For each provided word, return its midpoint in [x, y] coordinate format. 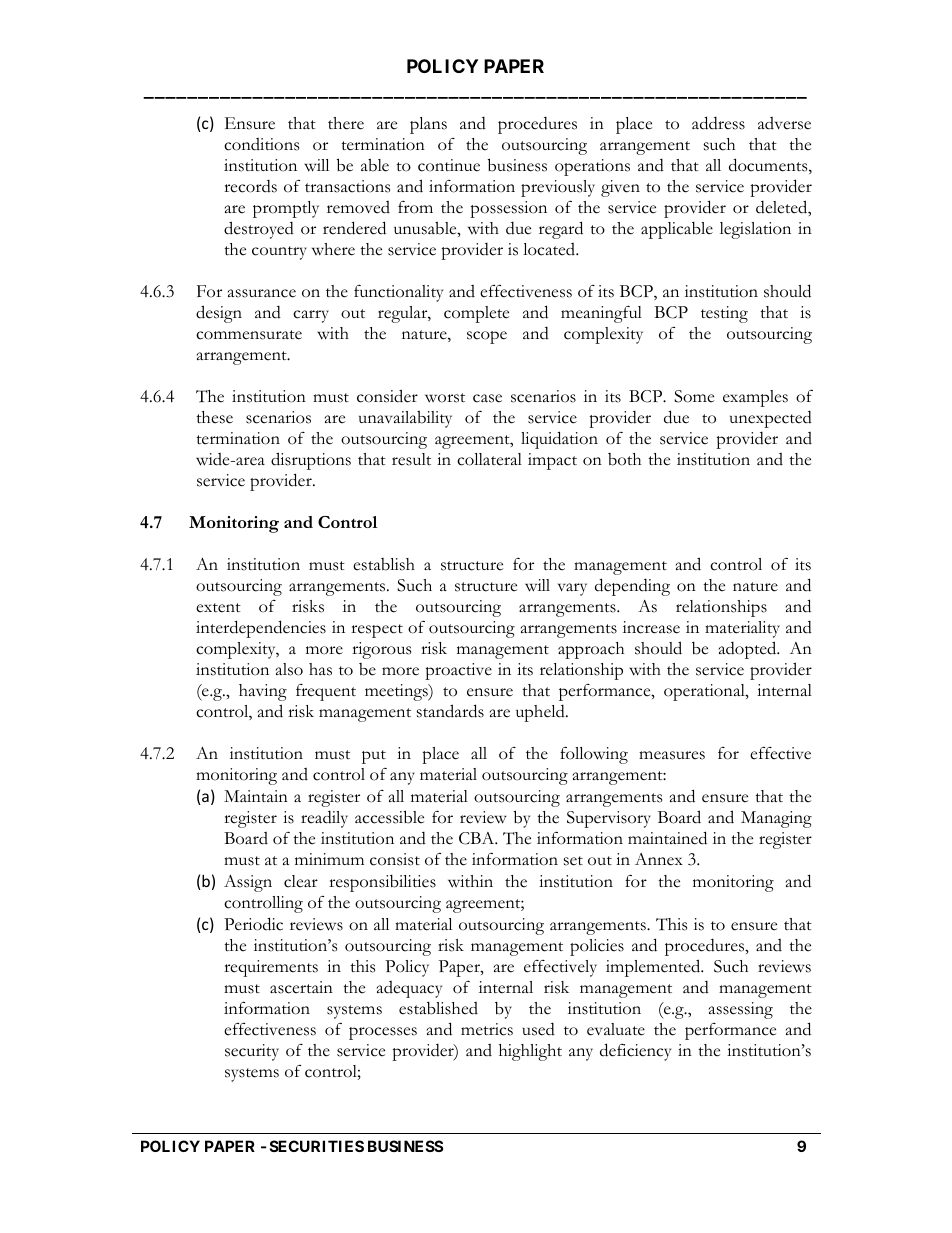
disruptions [311, 461]
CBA [478, 838]
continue [449, 165]
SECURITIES [317, 1146]
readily [324, 819]
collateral [489, 459]
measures [672, 755]
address [718, 123]
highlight [530, 1052]
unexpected [771, 419]
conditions [261, 144]
